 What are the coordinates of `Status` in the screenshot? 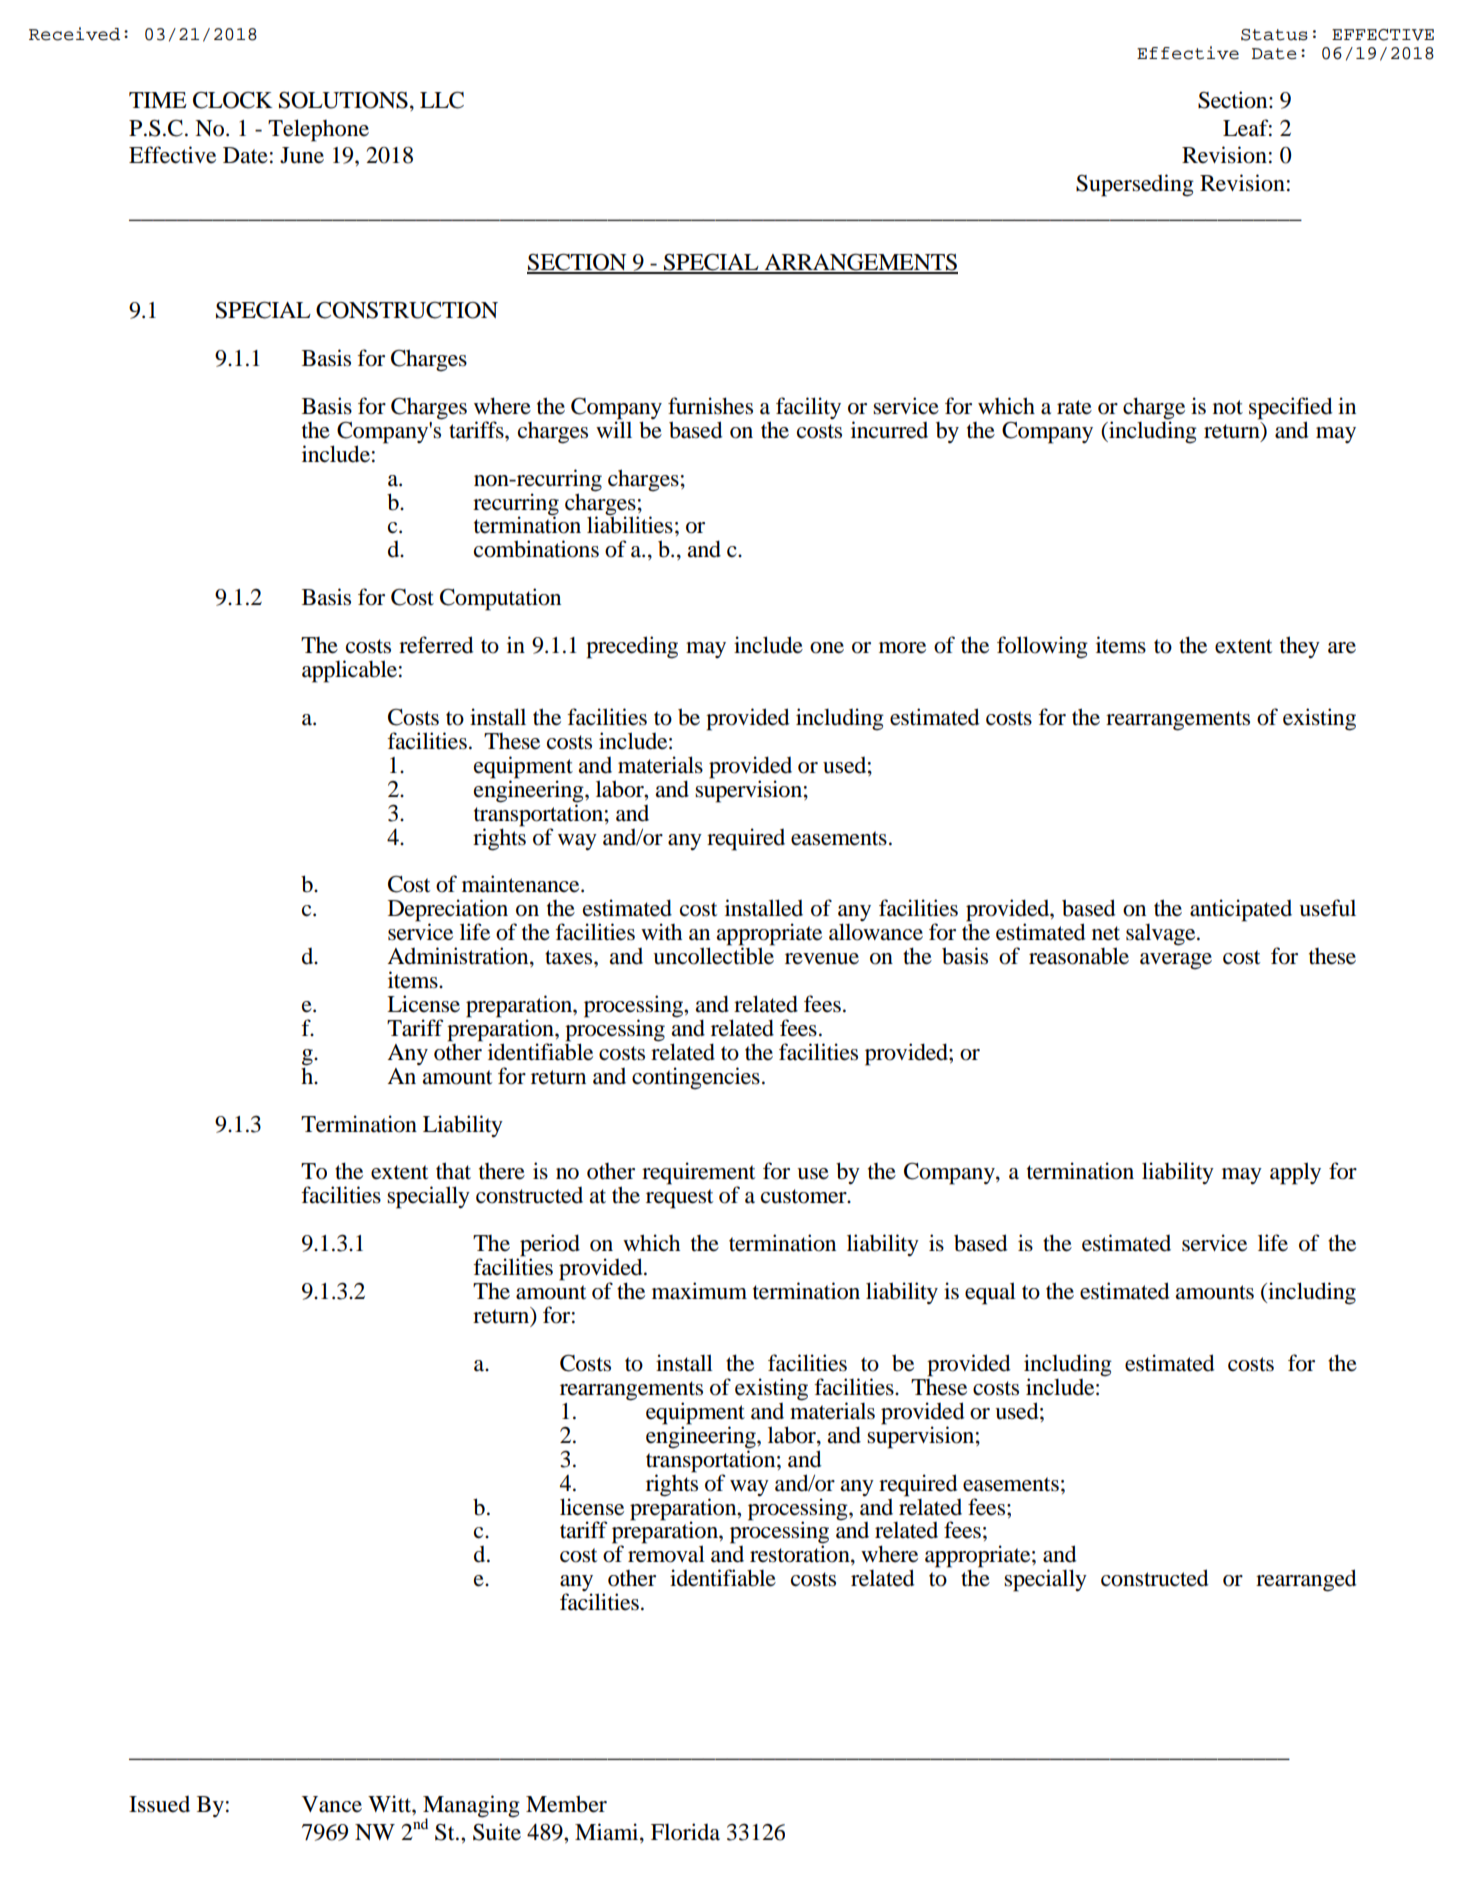 It's located at (1274, 35).
